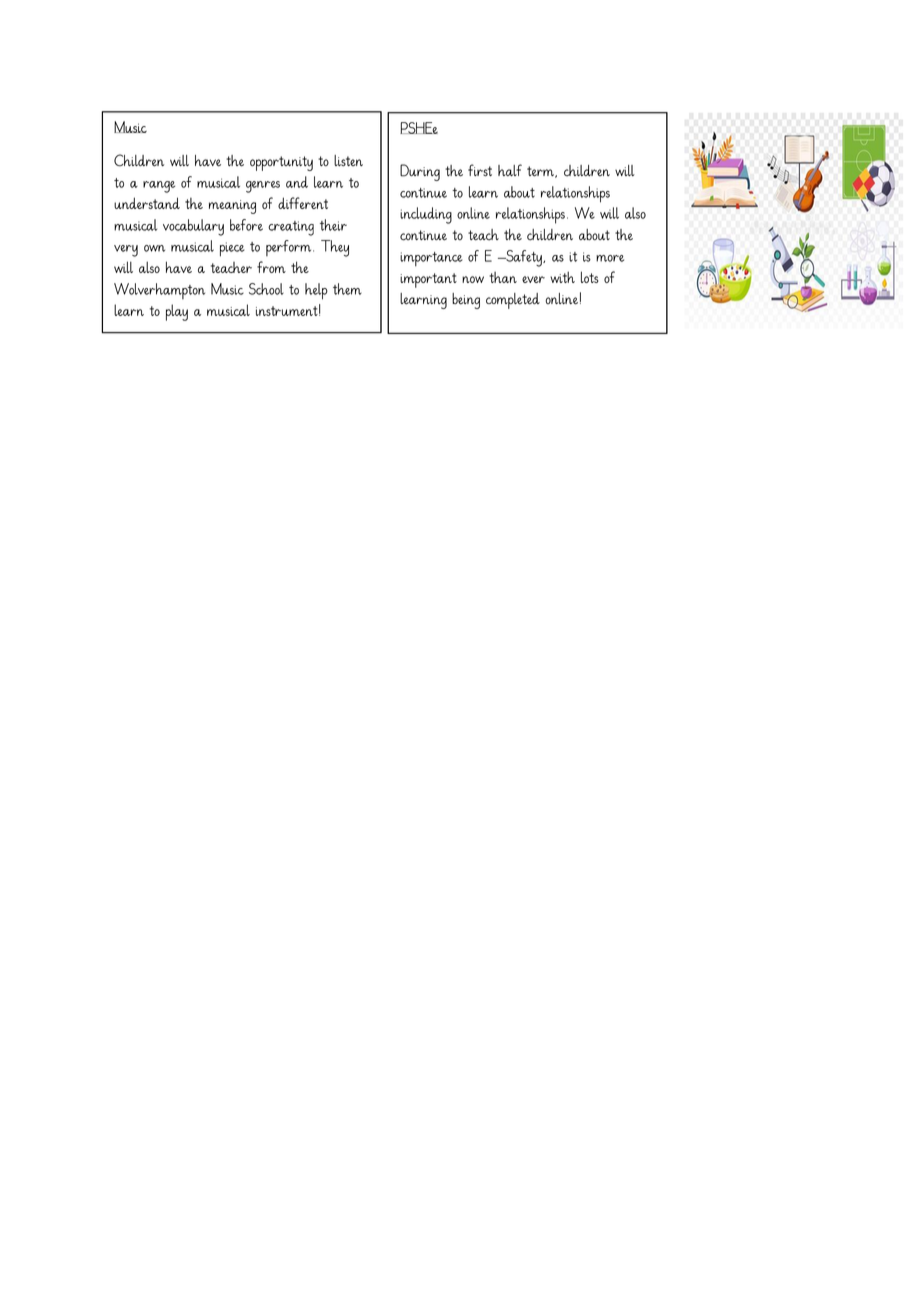  What do you see at coordinates (524, 258) in the image?
I see `Safety` at bounding box center [524, 258].
